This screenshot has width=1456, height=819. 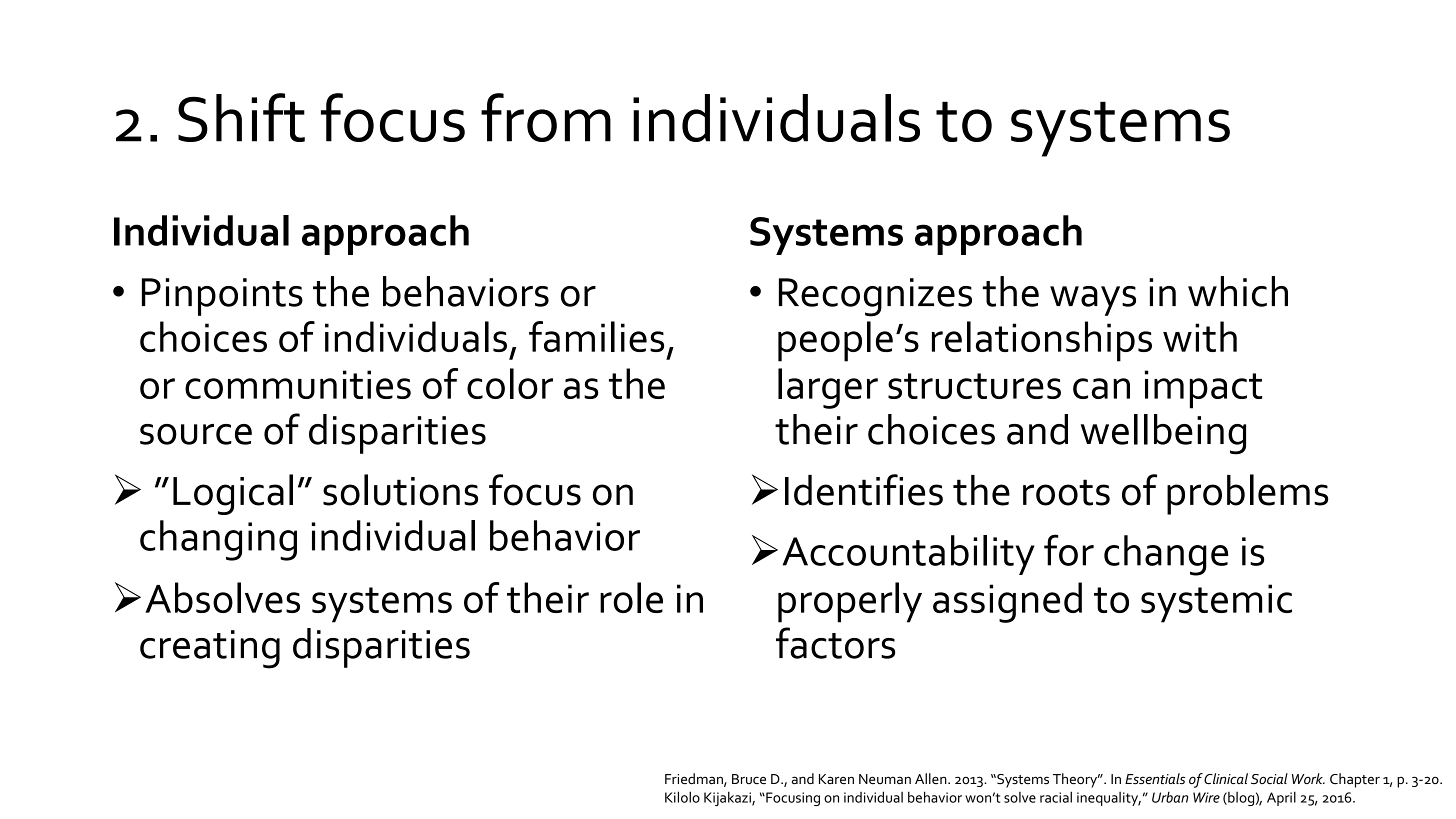 I want to click on wellbeing, so click(x=1163, y=434).
